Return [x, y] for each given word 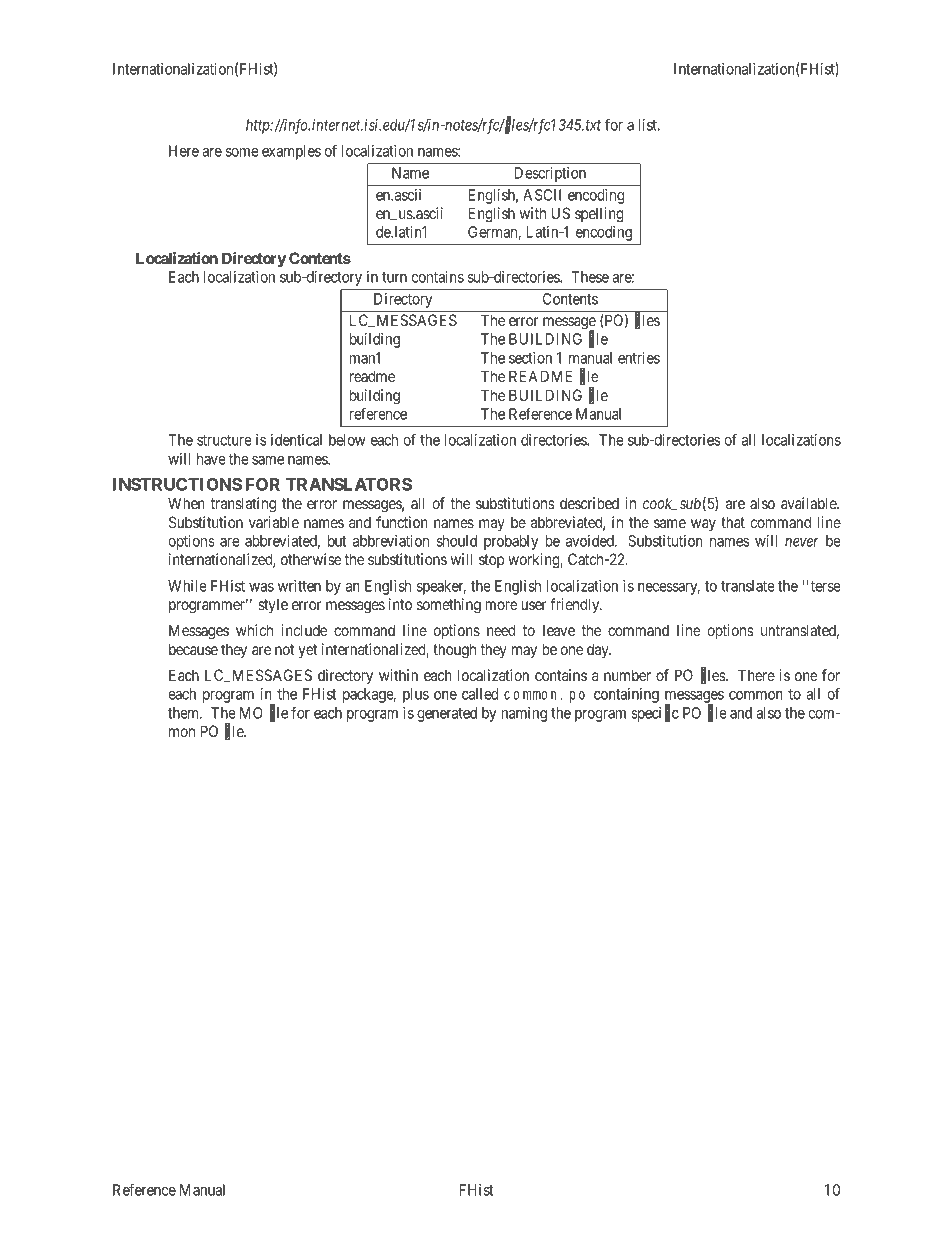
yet [307, 651]
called [480, 694]
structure [224, 440]
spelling [599, 215]
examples [291, 152]
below [347, 440]
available [809, 503]
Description [550, 174]
